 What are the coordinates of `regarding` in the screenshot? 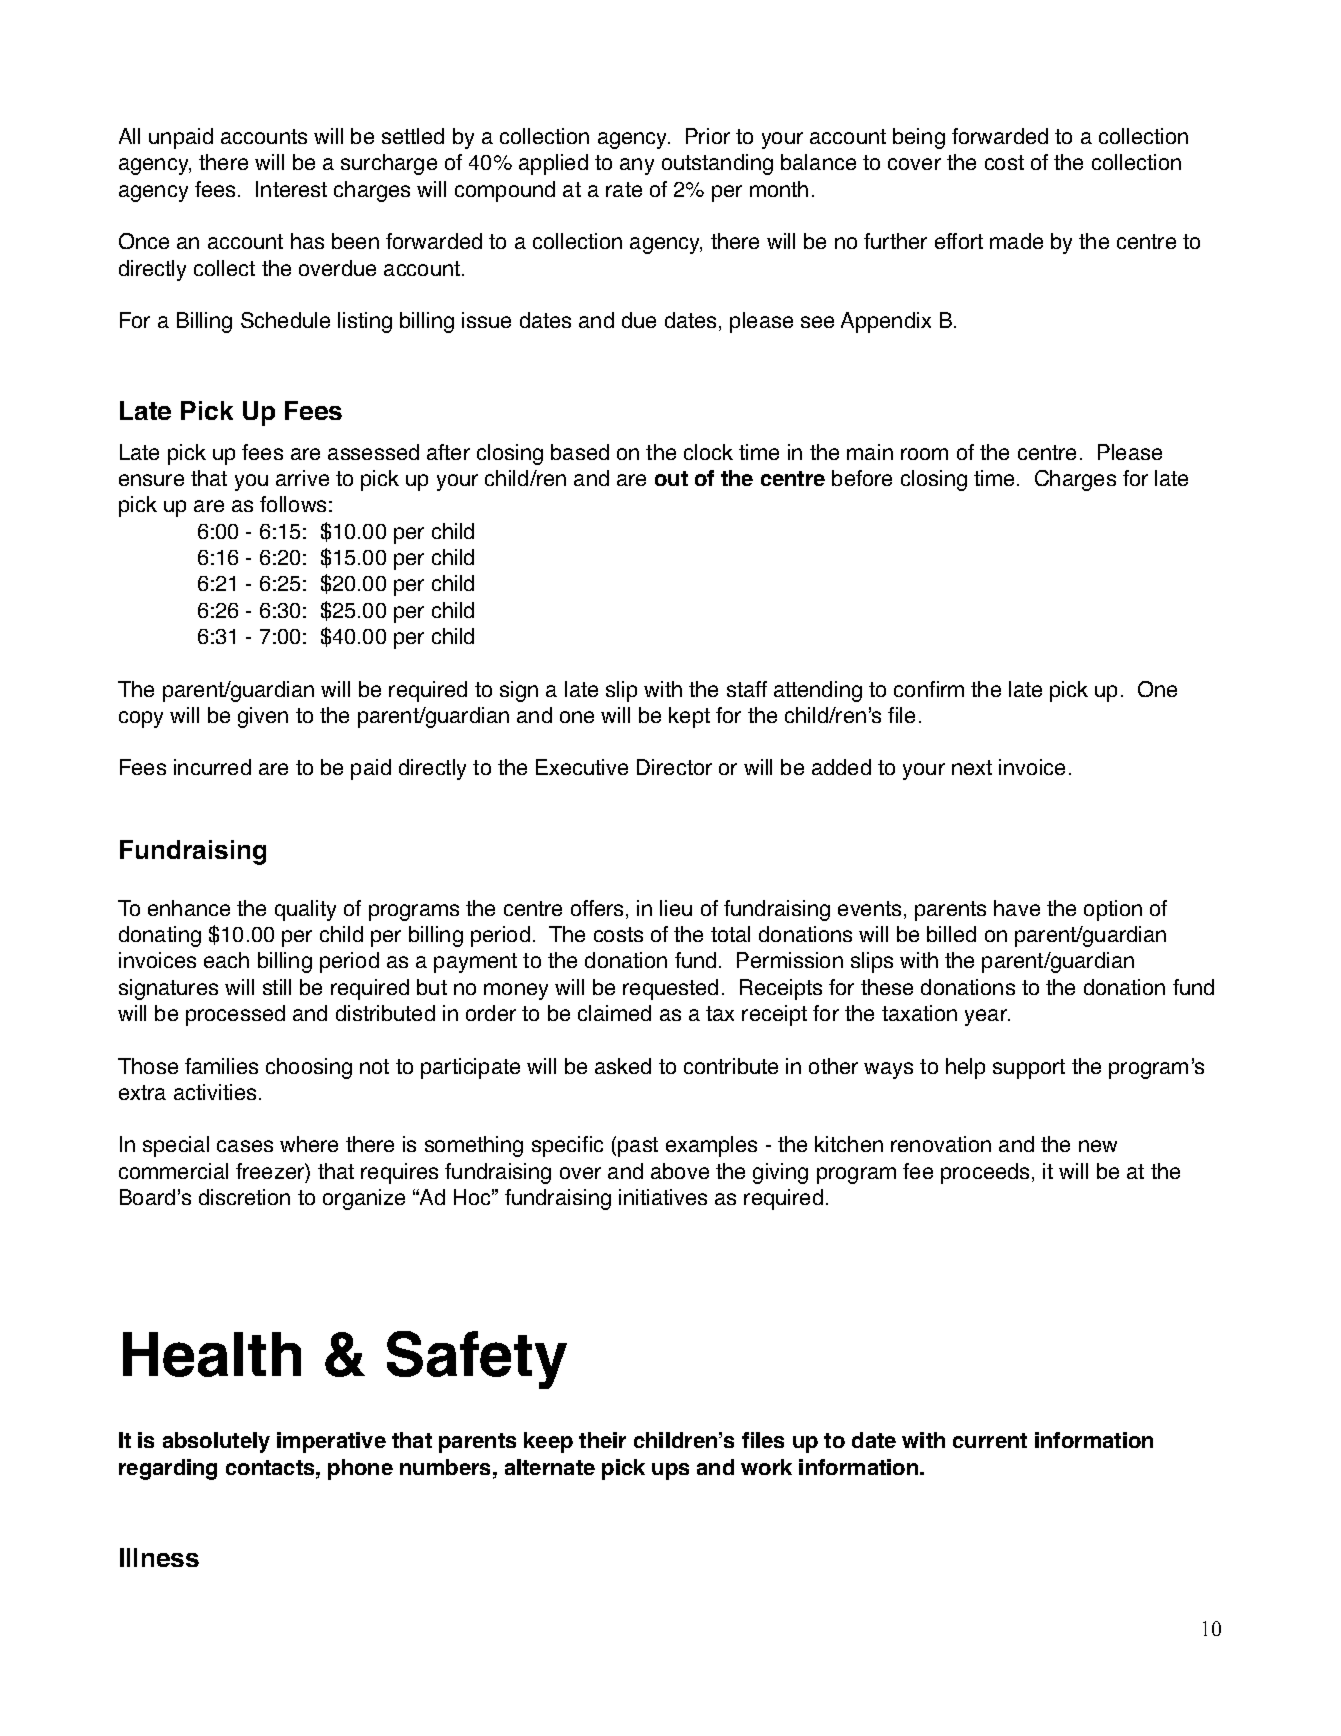 It's located at (168, 1469).
